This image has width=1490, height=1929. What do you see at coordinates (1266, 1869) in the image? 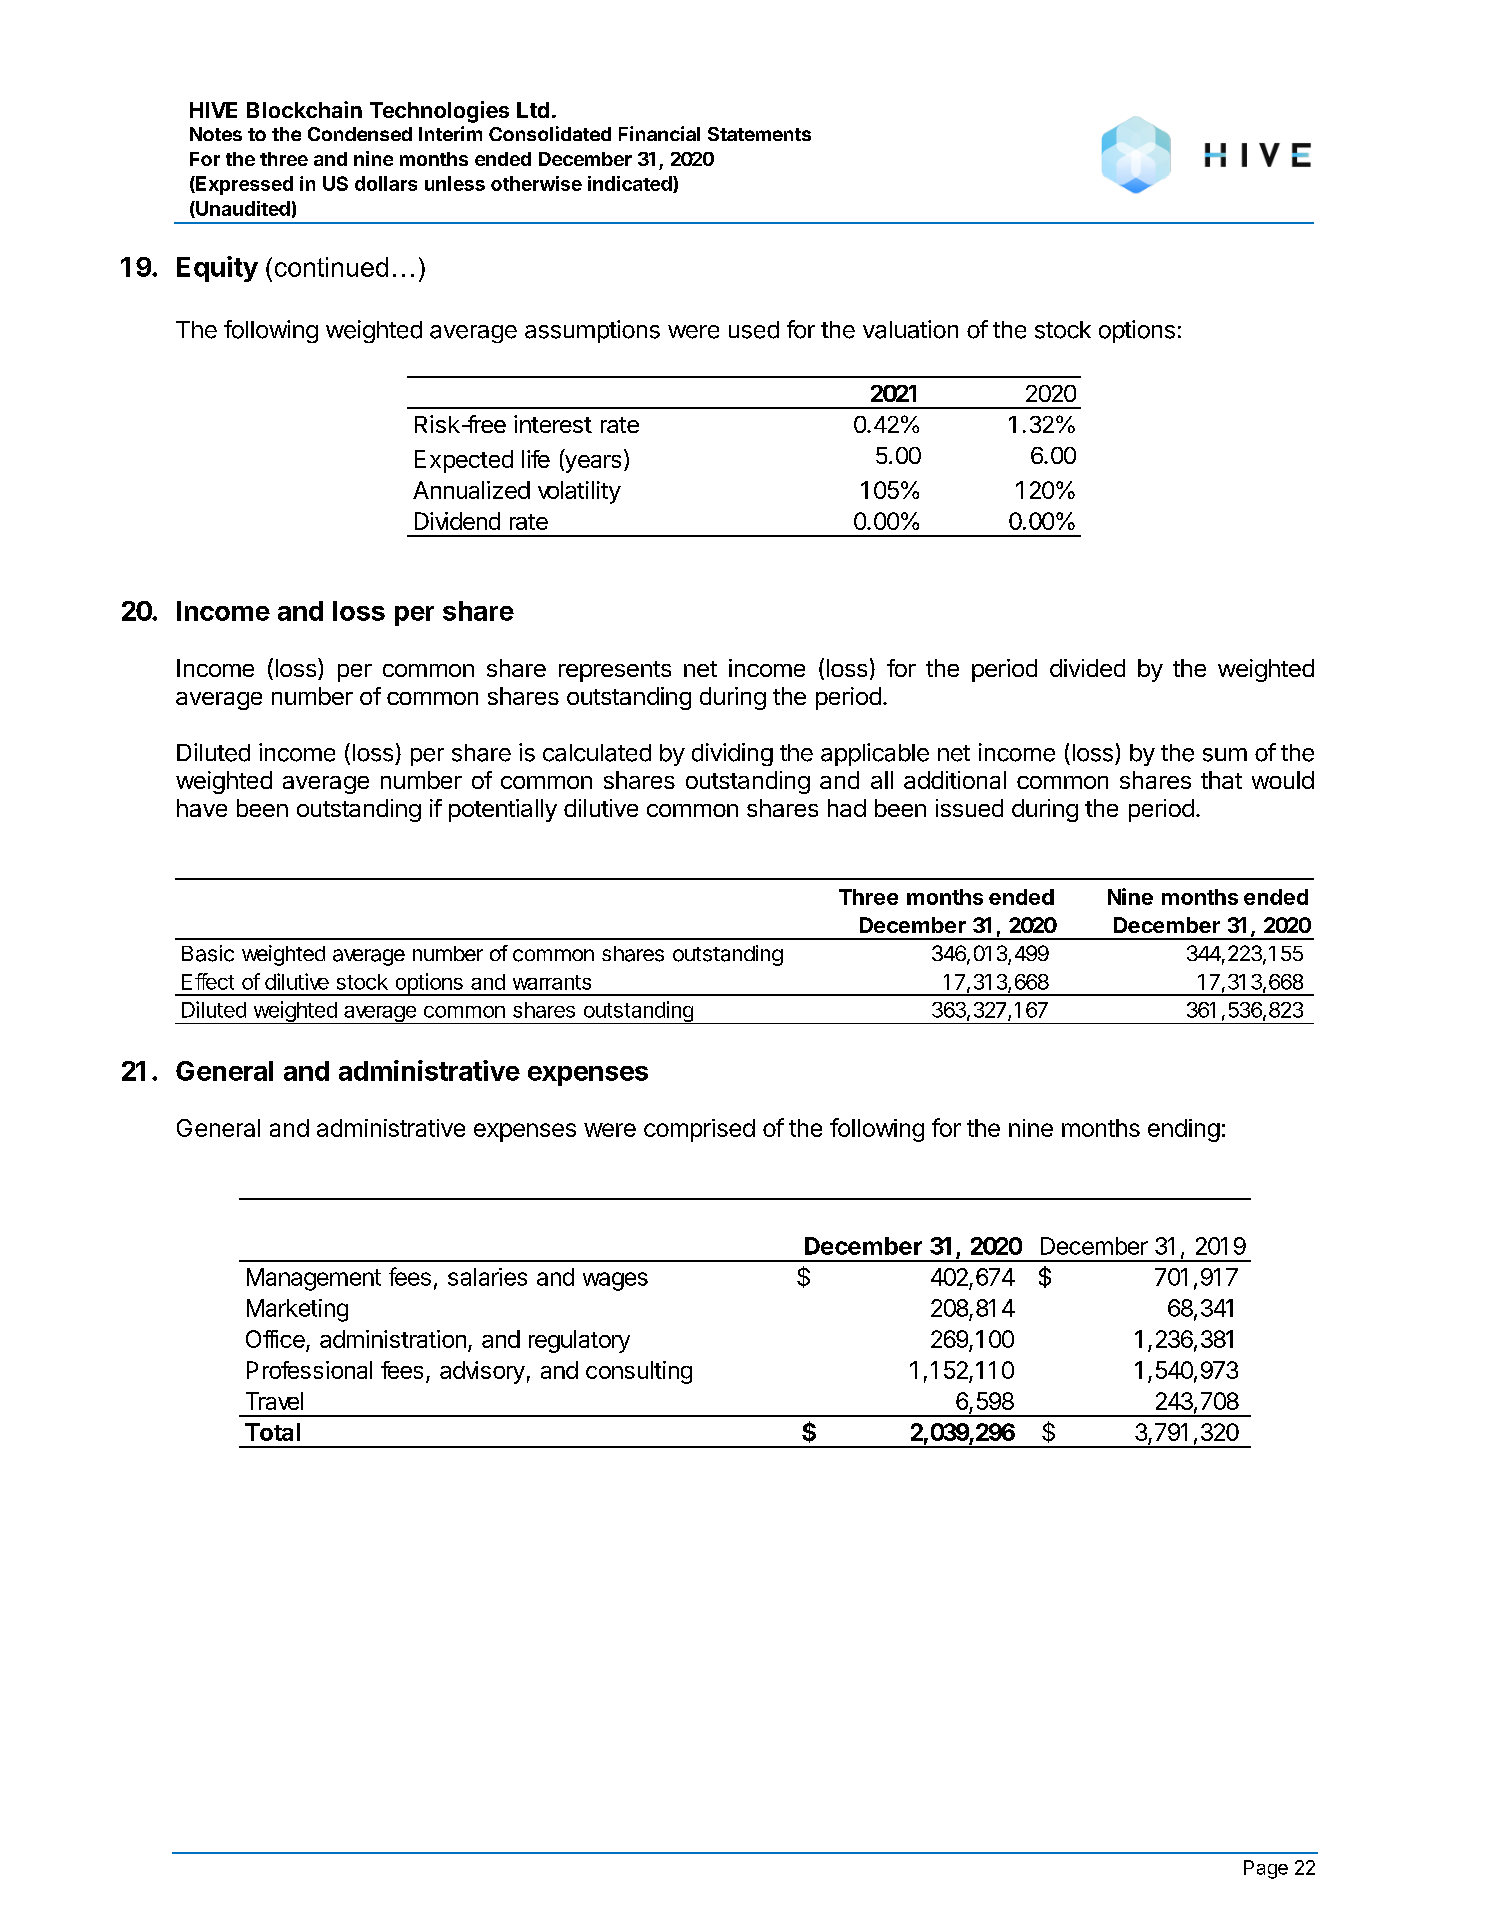
I see `Page` at bounding box center [1266, 1869].
